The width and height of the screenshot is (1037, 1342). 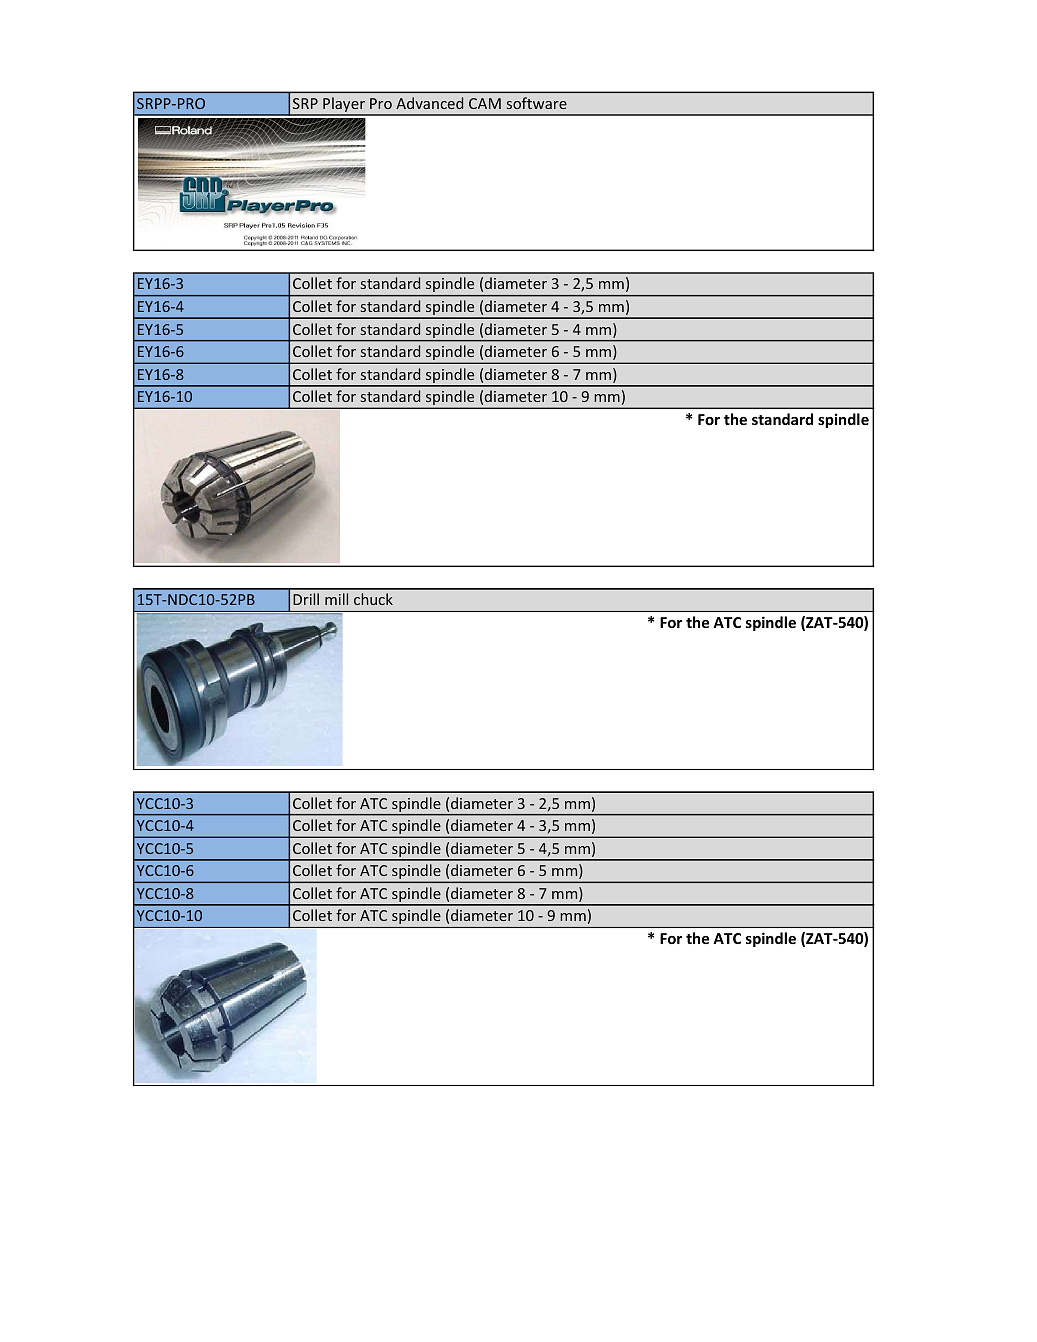 I want to click on mill, so click(x=336, y=599).
